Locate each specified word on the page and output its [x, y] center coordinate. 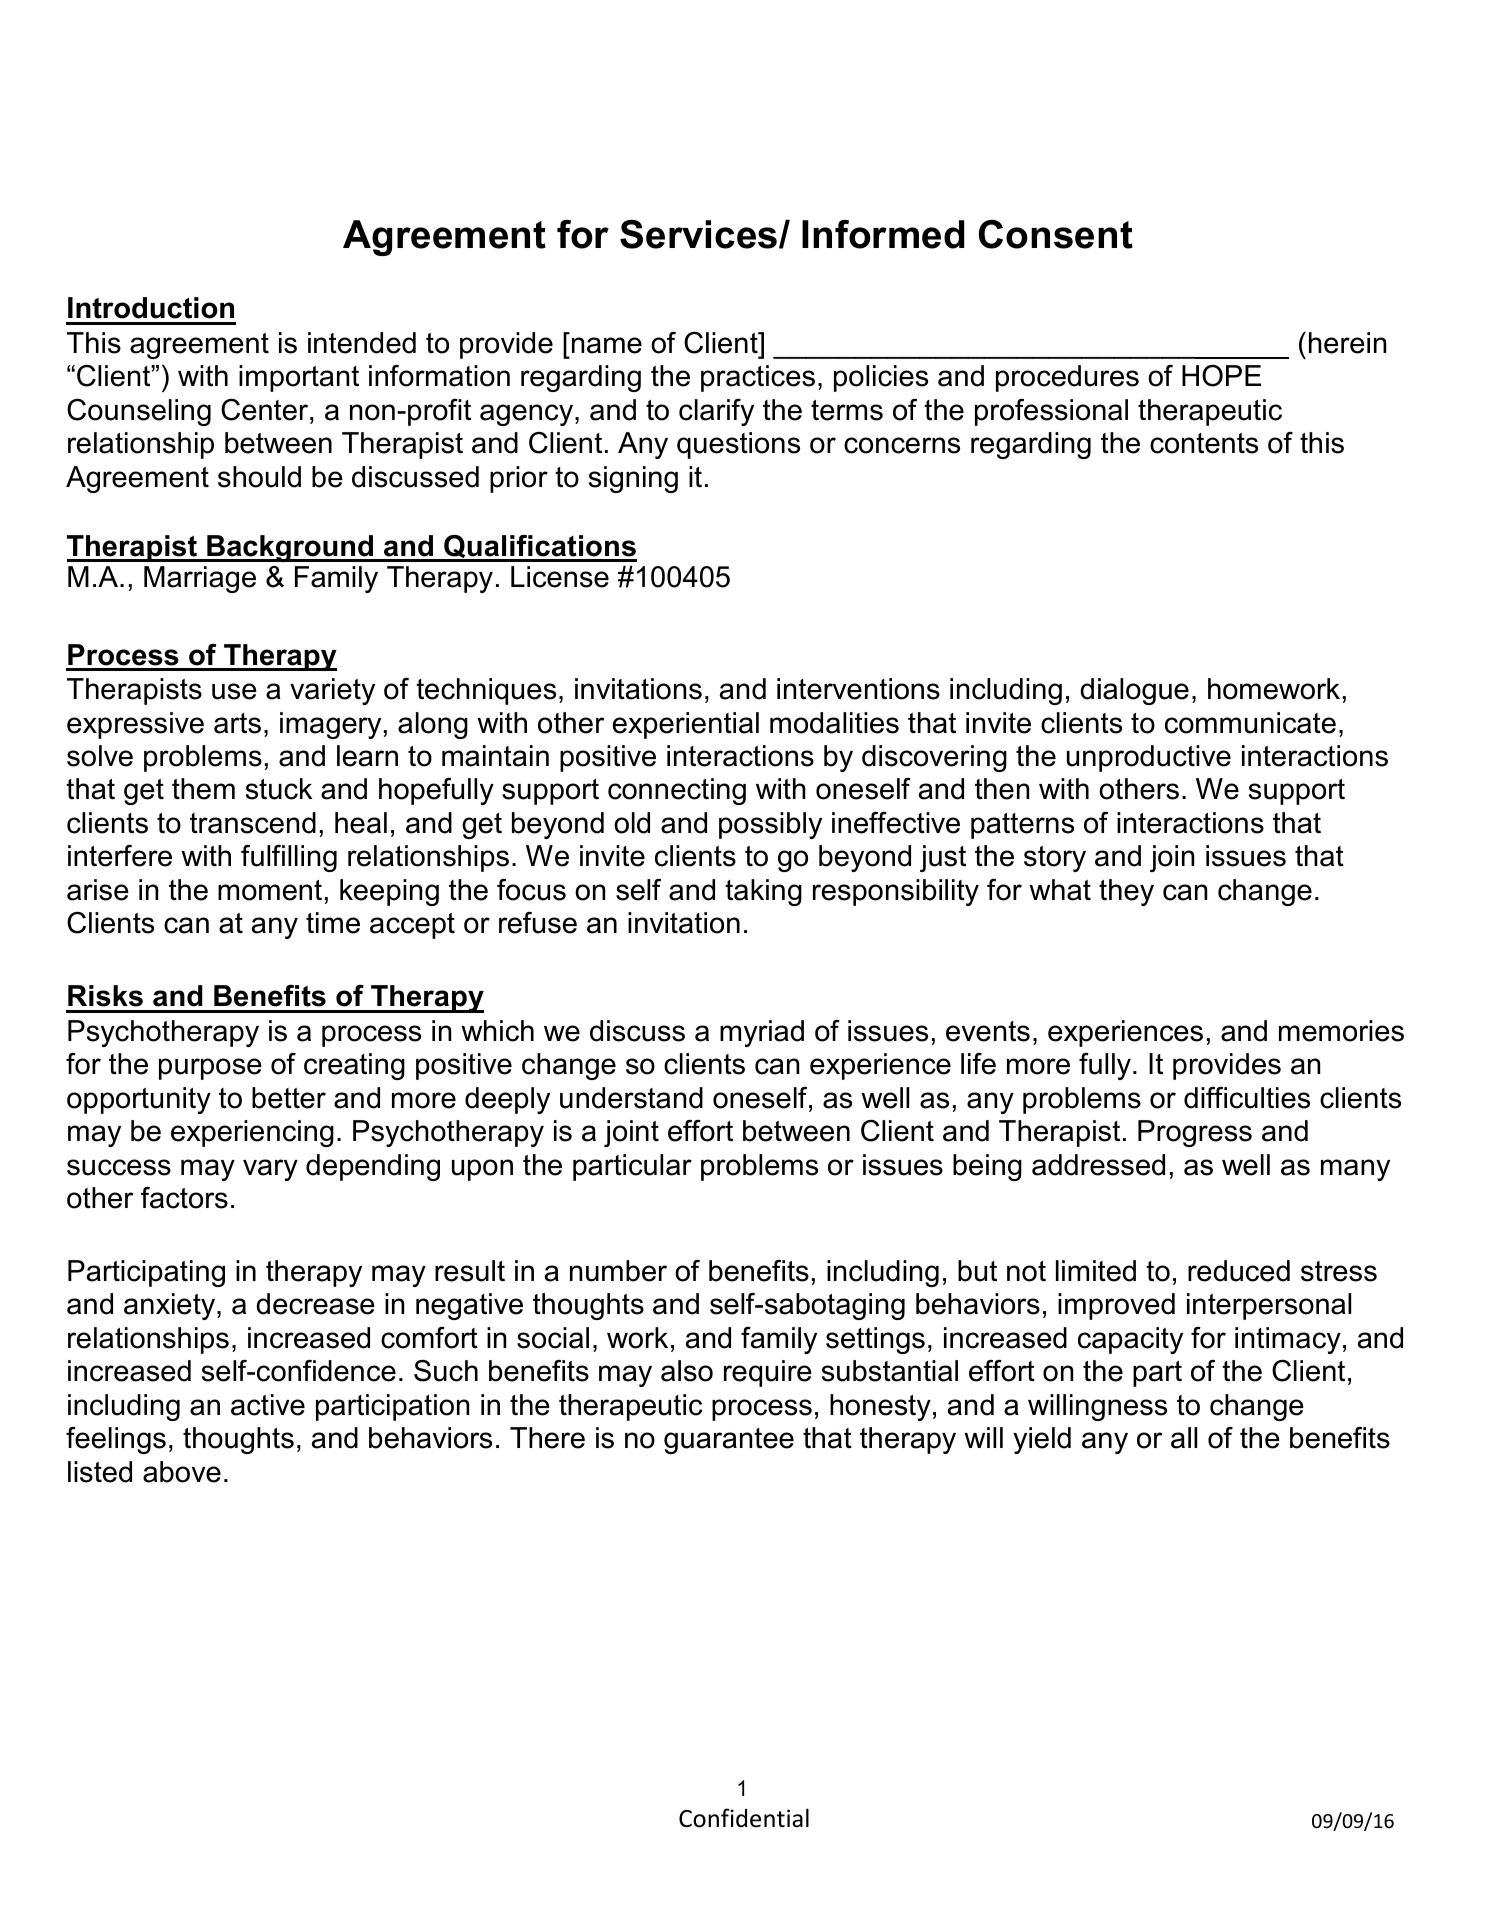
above [182, 1472]
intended [362, 343]
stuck [279, 789]
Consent [1056, 234]
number [618, 1271]
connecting [677, 791]
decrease [315, 1304]
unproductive [1149, 758]
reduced [1239, 1271]
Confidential [744, 1818]
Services [700, 234]
